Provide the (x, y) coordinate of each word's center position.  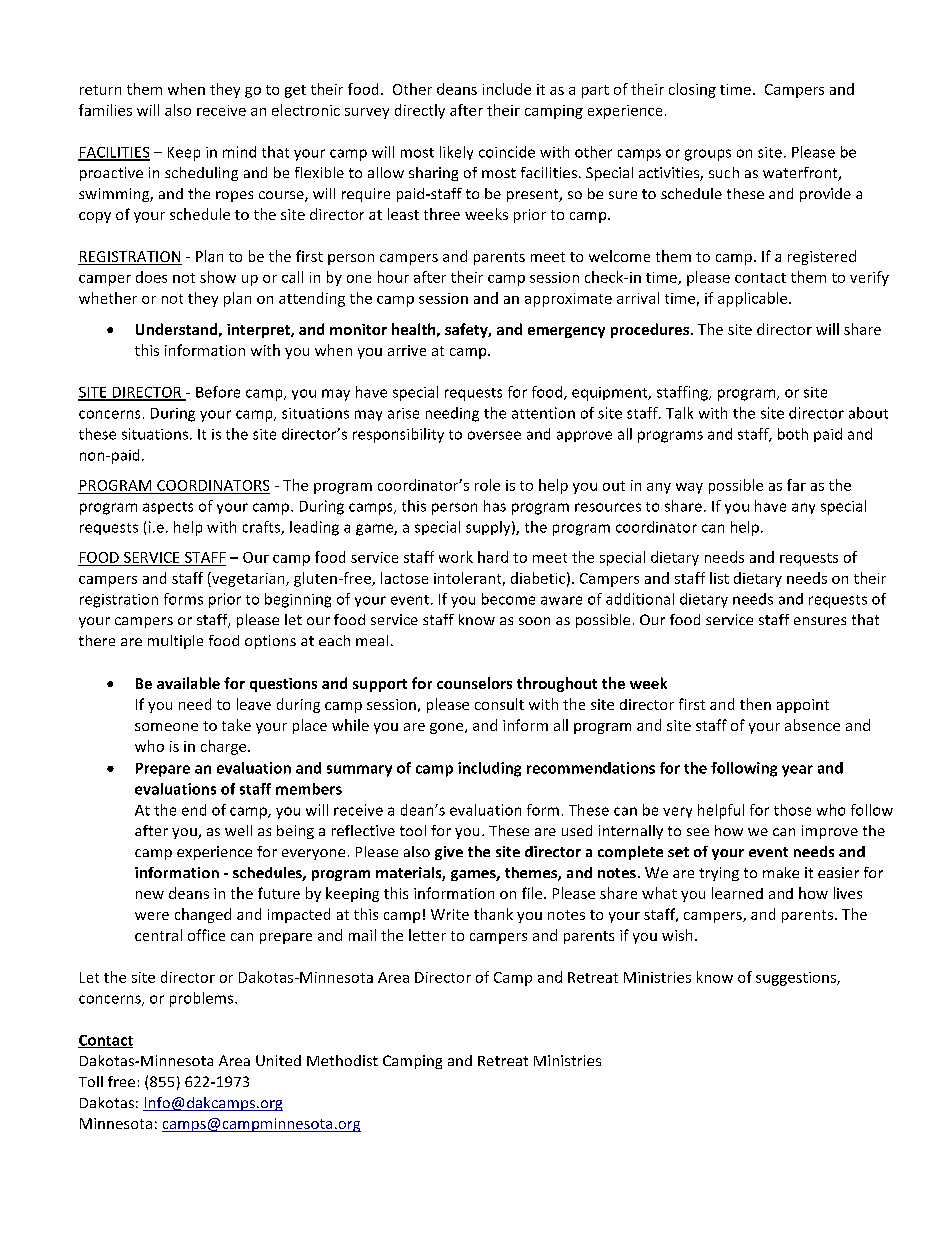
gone (448, 728)
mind (239, 152)
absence (812, 725)
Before (218, 392)
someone (166, 727)
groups (708, 155)
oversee (494, 435)
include (507, 89)
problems (203, 999)
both (793, 434)
